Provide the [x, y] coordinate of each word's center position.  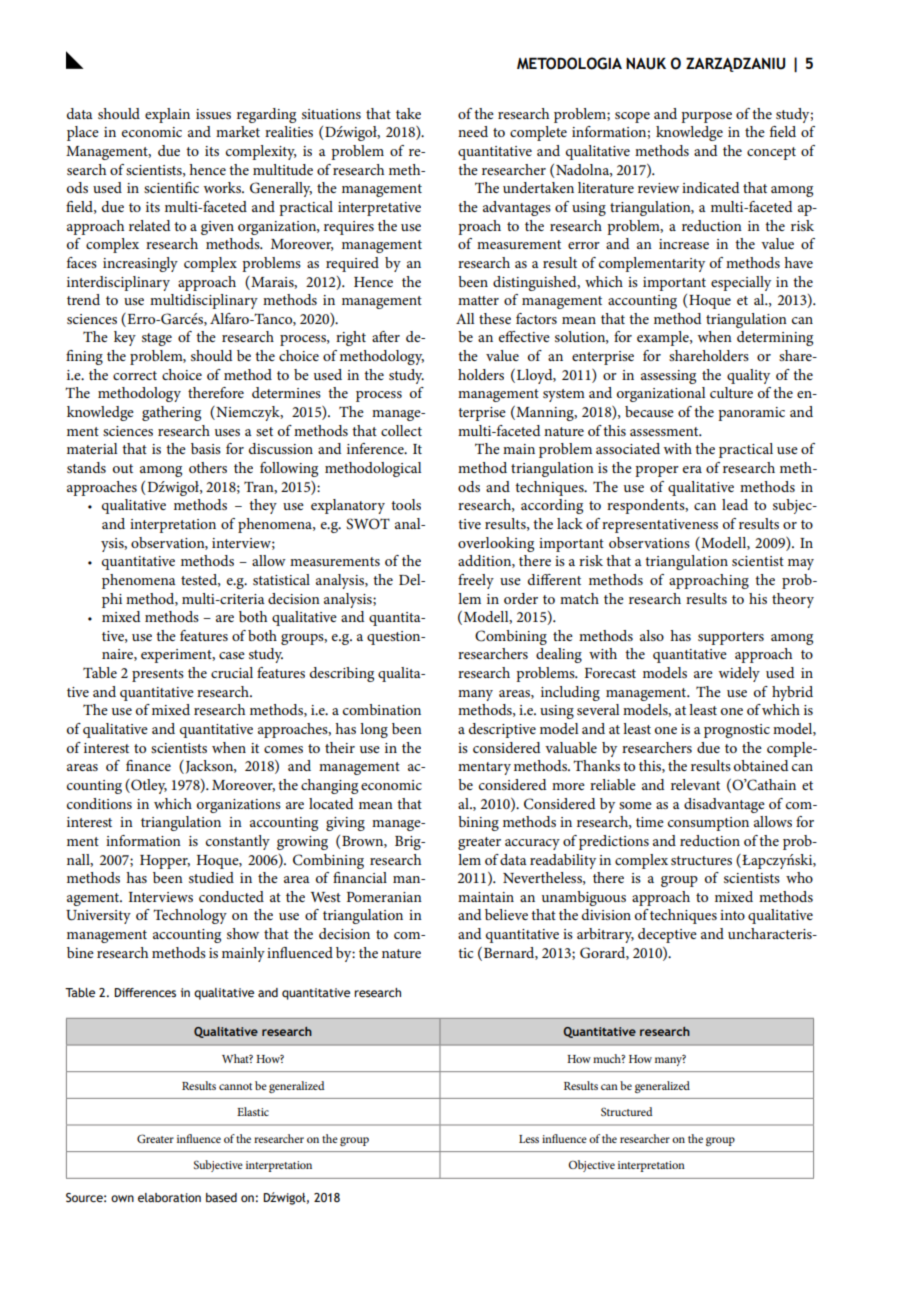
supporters [731, 638]
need [473, 131]
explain [167, 115]
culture [731, 392]
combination [382, 709]
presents [158, 675]
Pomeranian [384, 897]
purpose [706, 117]
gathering [171, 413]
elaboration [169, 1197]
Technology [190, 916]
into [732, 915]
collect [401, 430]
